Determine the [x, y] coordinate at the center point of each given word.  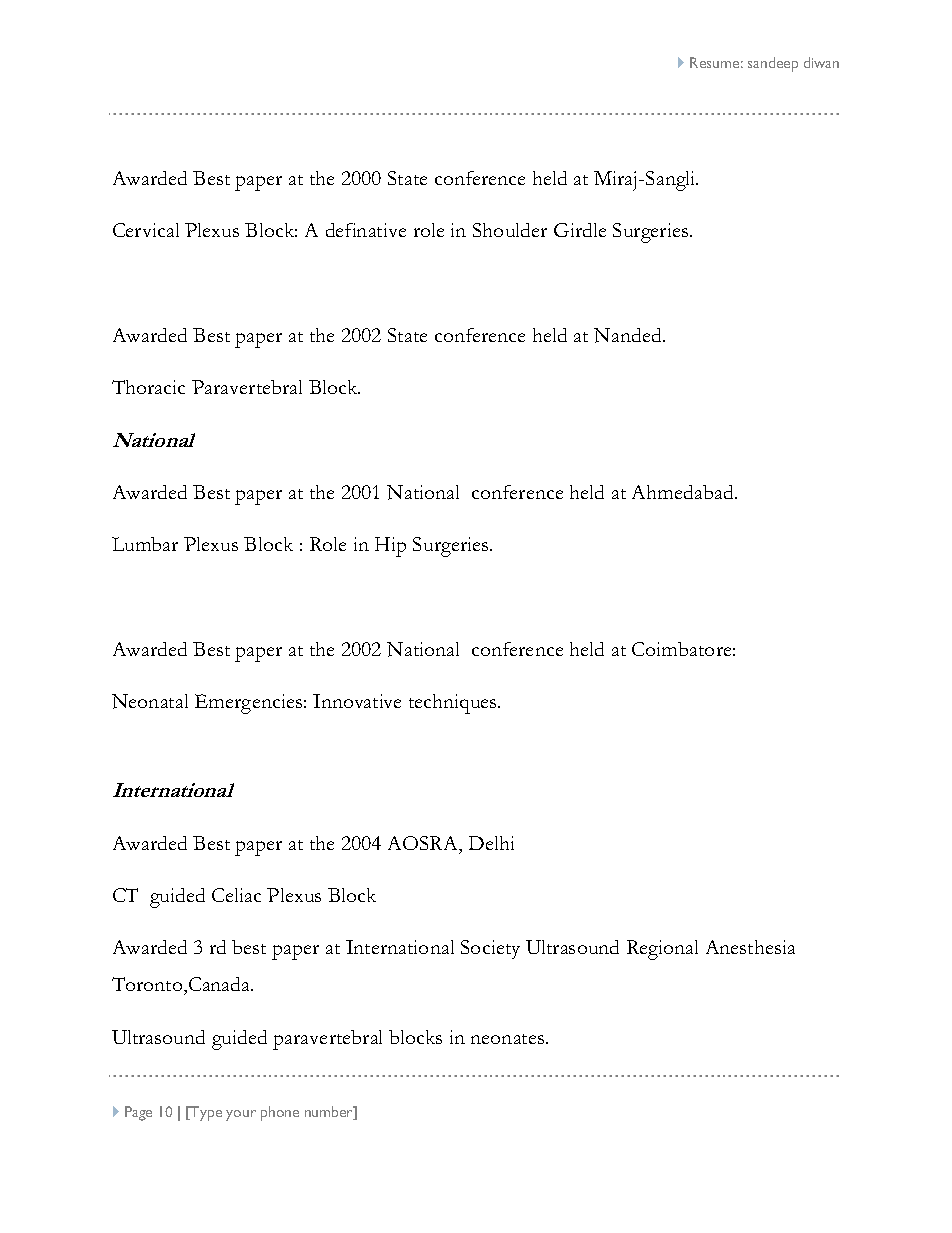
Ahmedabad [684, 492]
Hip [390, 547]
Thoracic [148, 387]
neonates [509, 1039]
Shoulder [510, 230]
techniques [454, 704]
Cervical [146, 230]
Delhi [491, 843]
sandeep [773, 64]
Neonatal [150, 701]
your [241, 1115]
